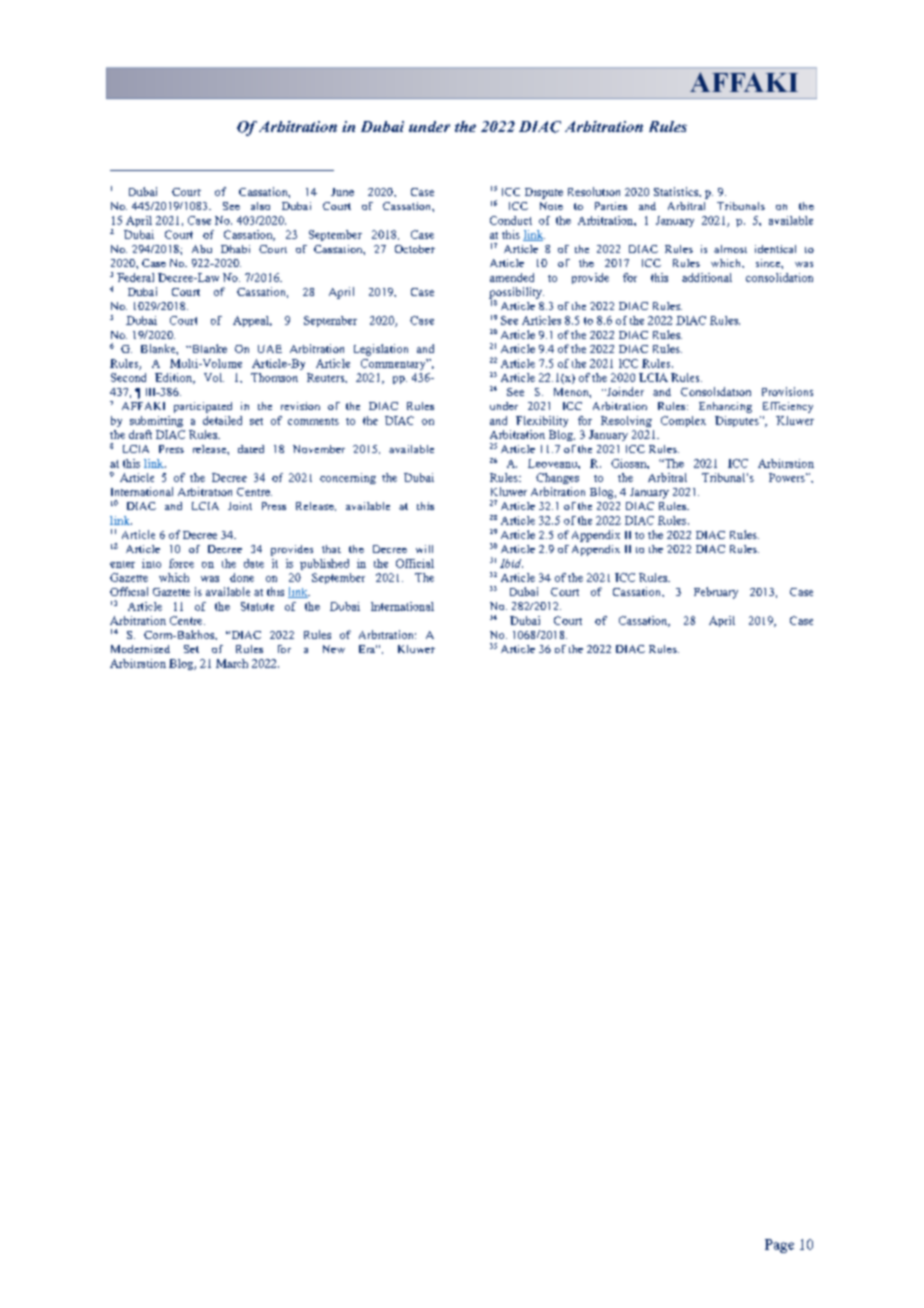  What do you see at coordinates (779, 1246) in the image?
I see `Page` at bounding box center [779, 1246].
